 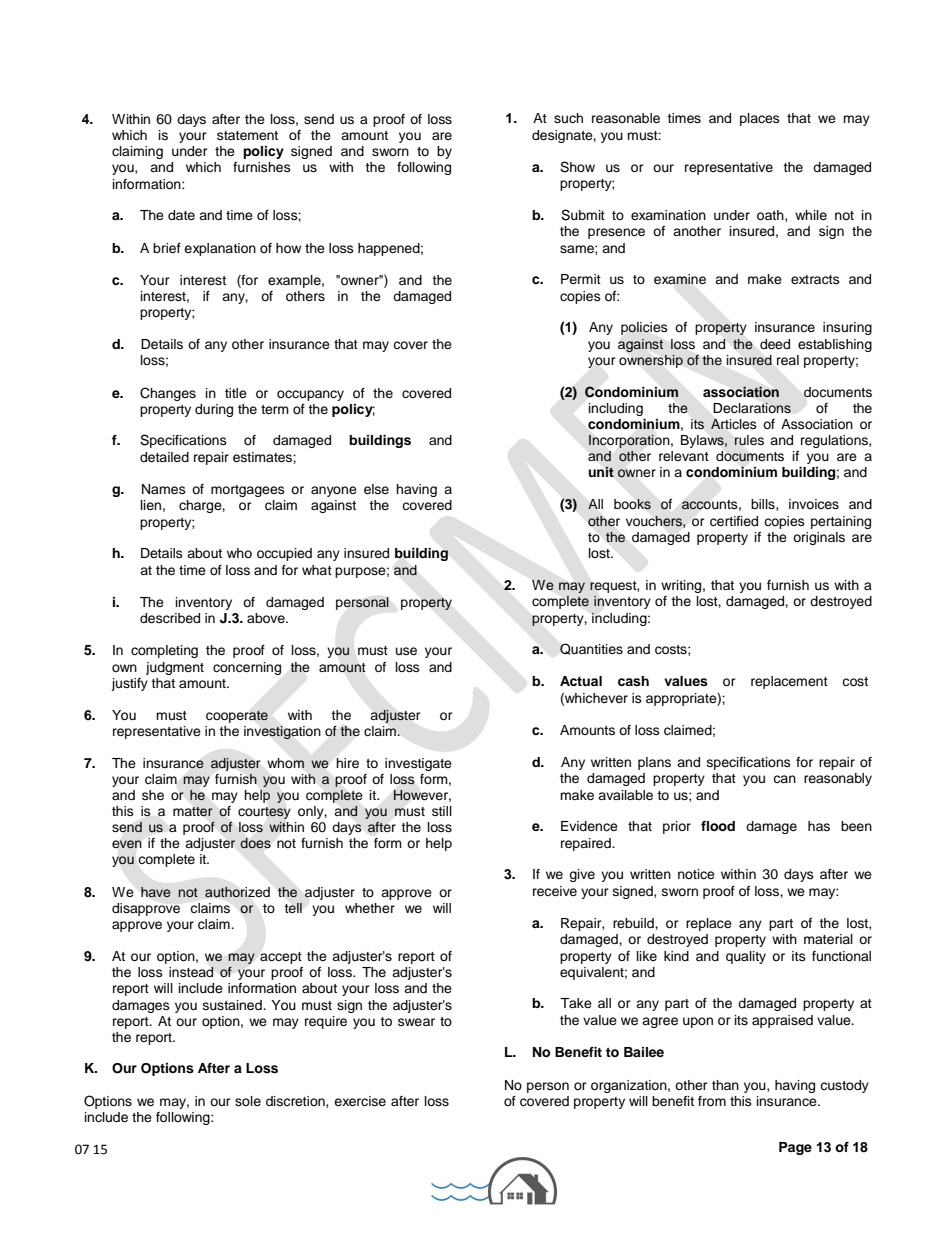 I want to click on can, so click(x=784, y=779).
